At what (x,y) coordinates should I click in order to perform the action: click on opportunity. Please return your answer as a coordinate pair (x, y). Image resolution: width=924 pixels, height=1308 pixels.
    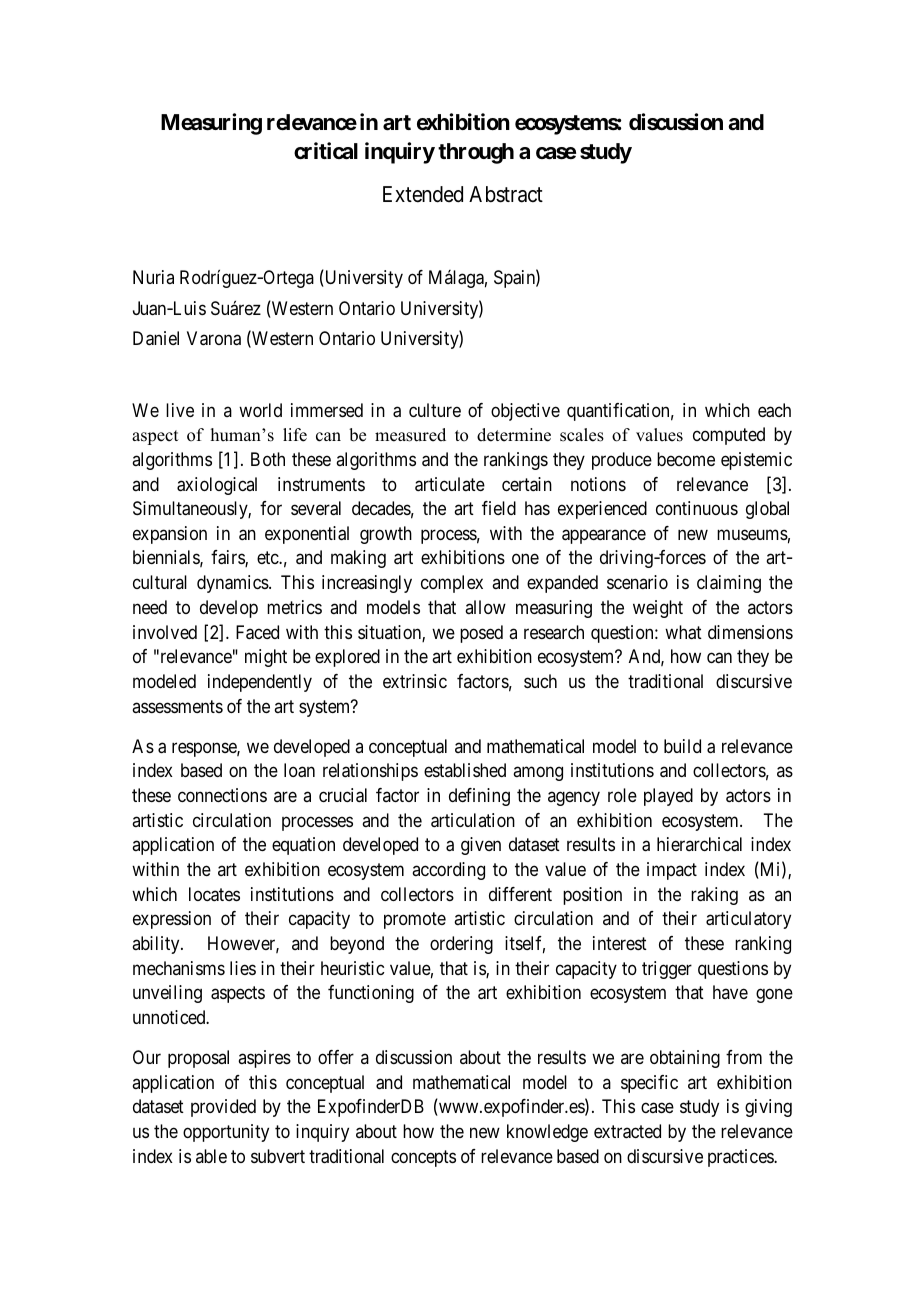
    Looking at the image, I should click on (226, 1133).
